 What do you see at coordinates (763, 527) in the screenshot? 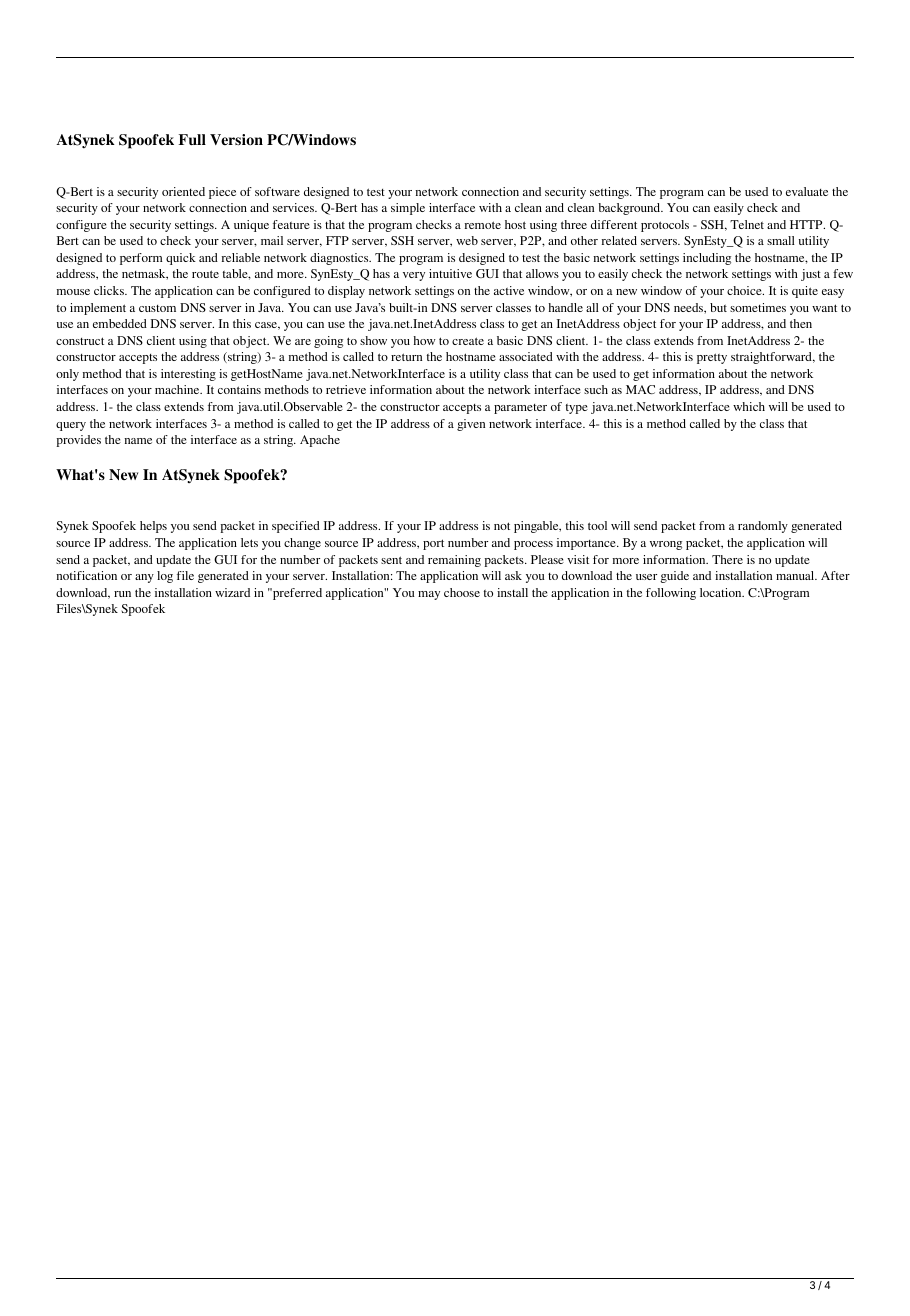
I see `randomly` at bounding box center [763, 527].
